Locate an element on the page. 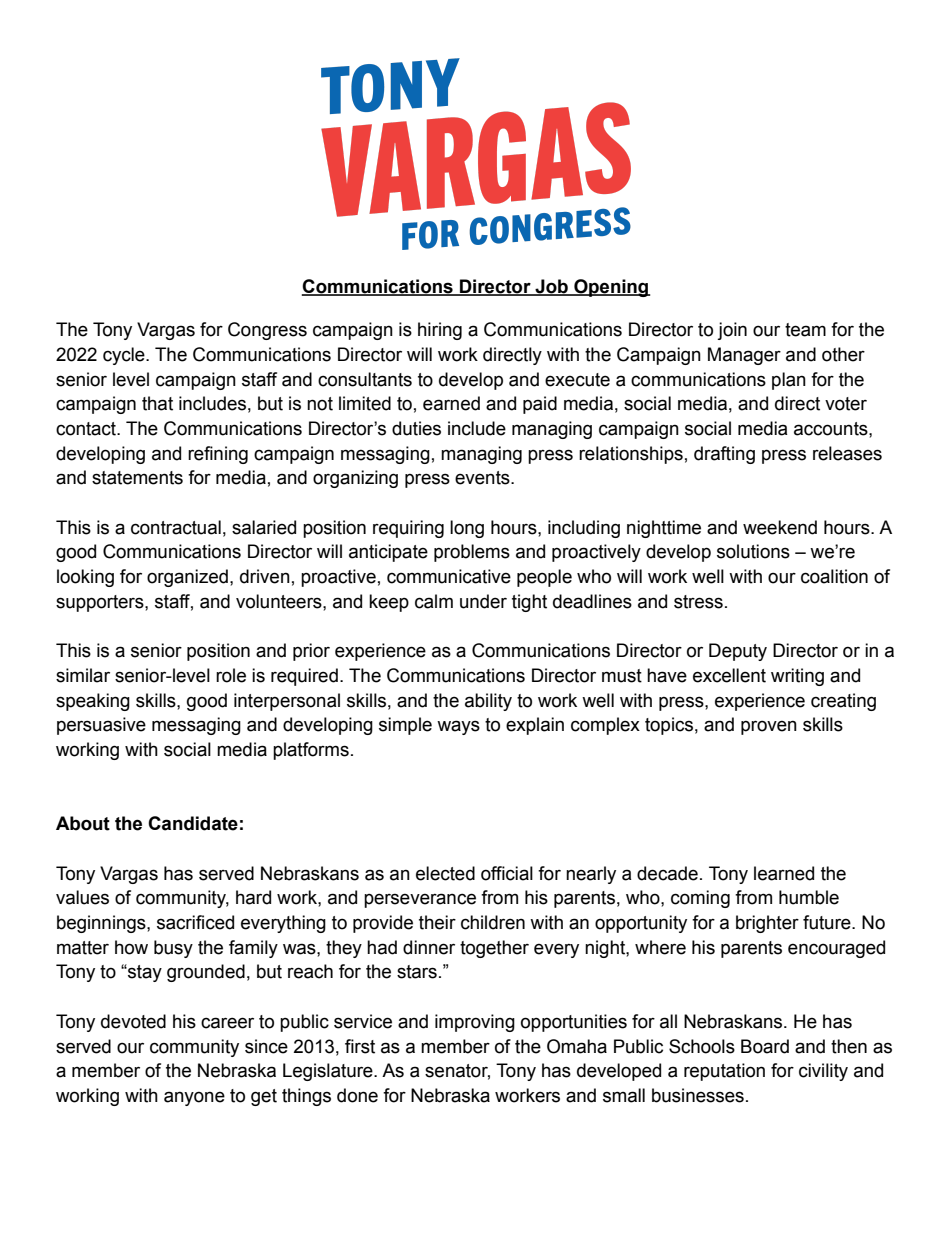 The height and width of the page is (1233, 952). improving is located at coordinates (475, 1023).
